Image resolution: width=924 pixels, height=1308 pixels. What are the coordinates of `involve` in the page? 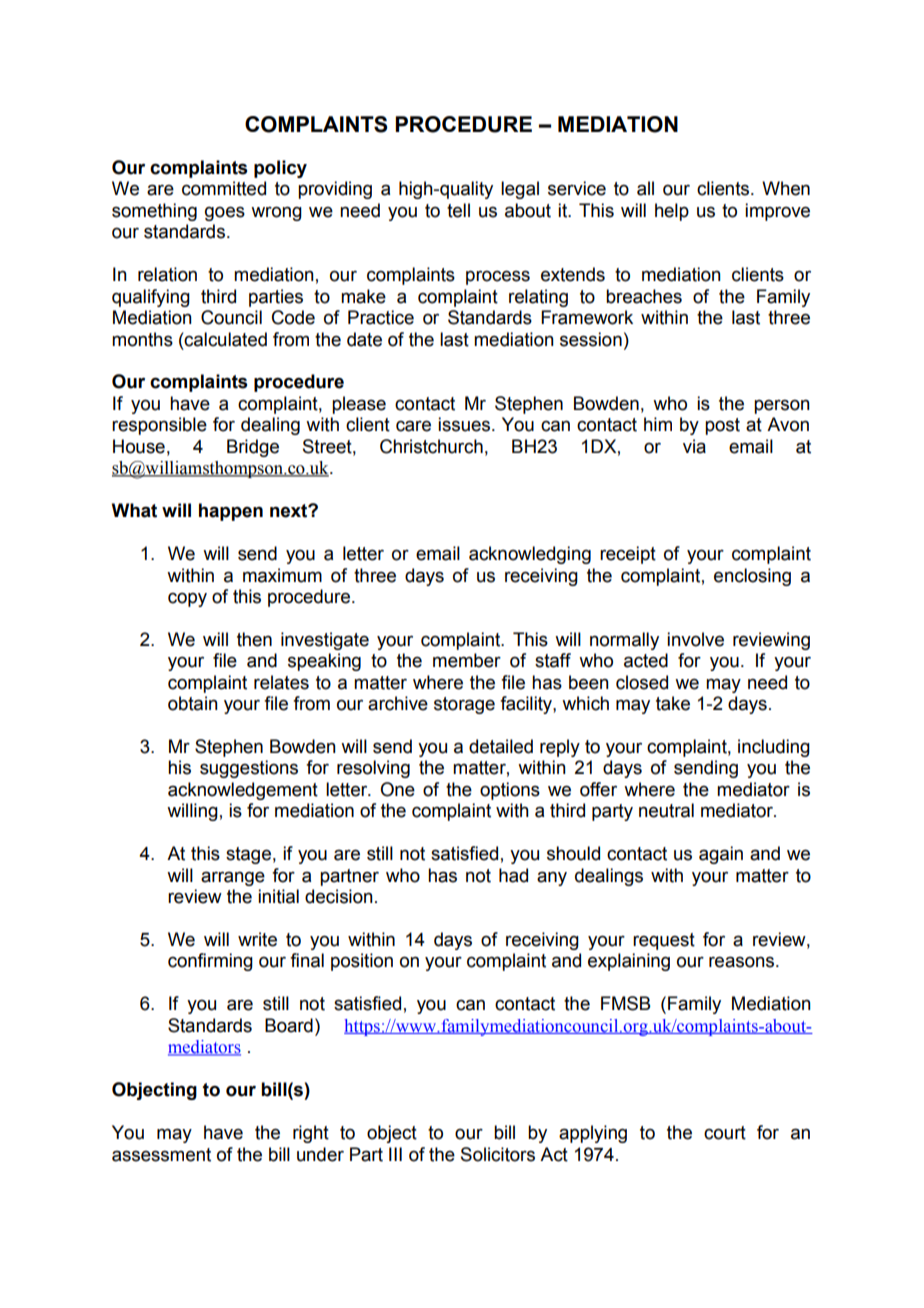 It's located at (695, 639).
